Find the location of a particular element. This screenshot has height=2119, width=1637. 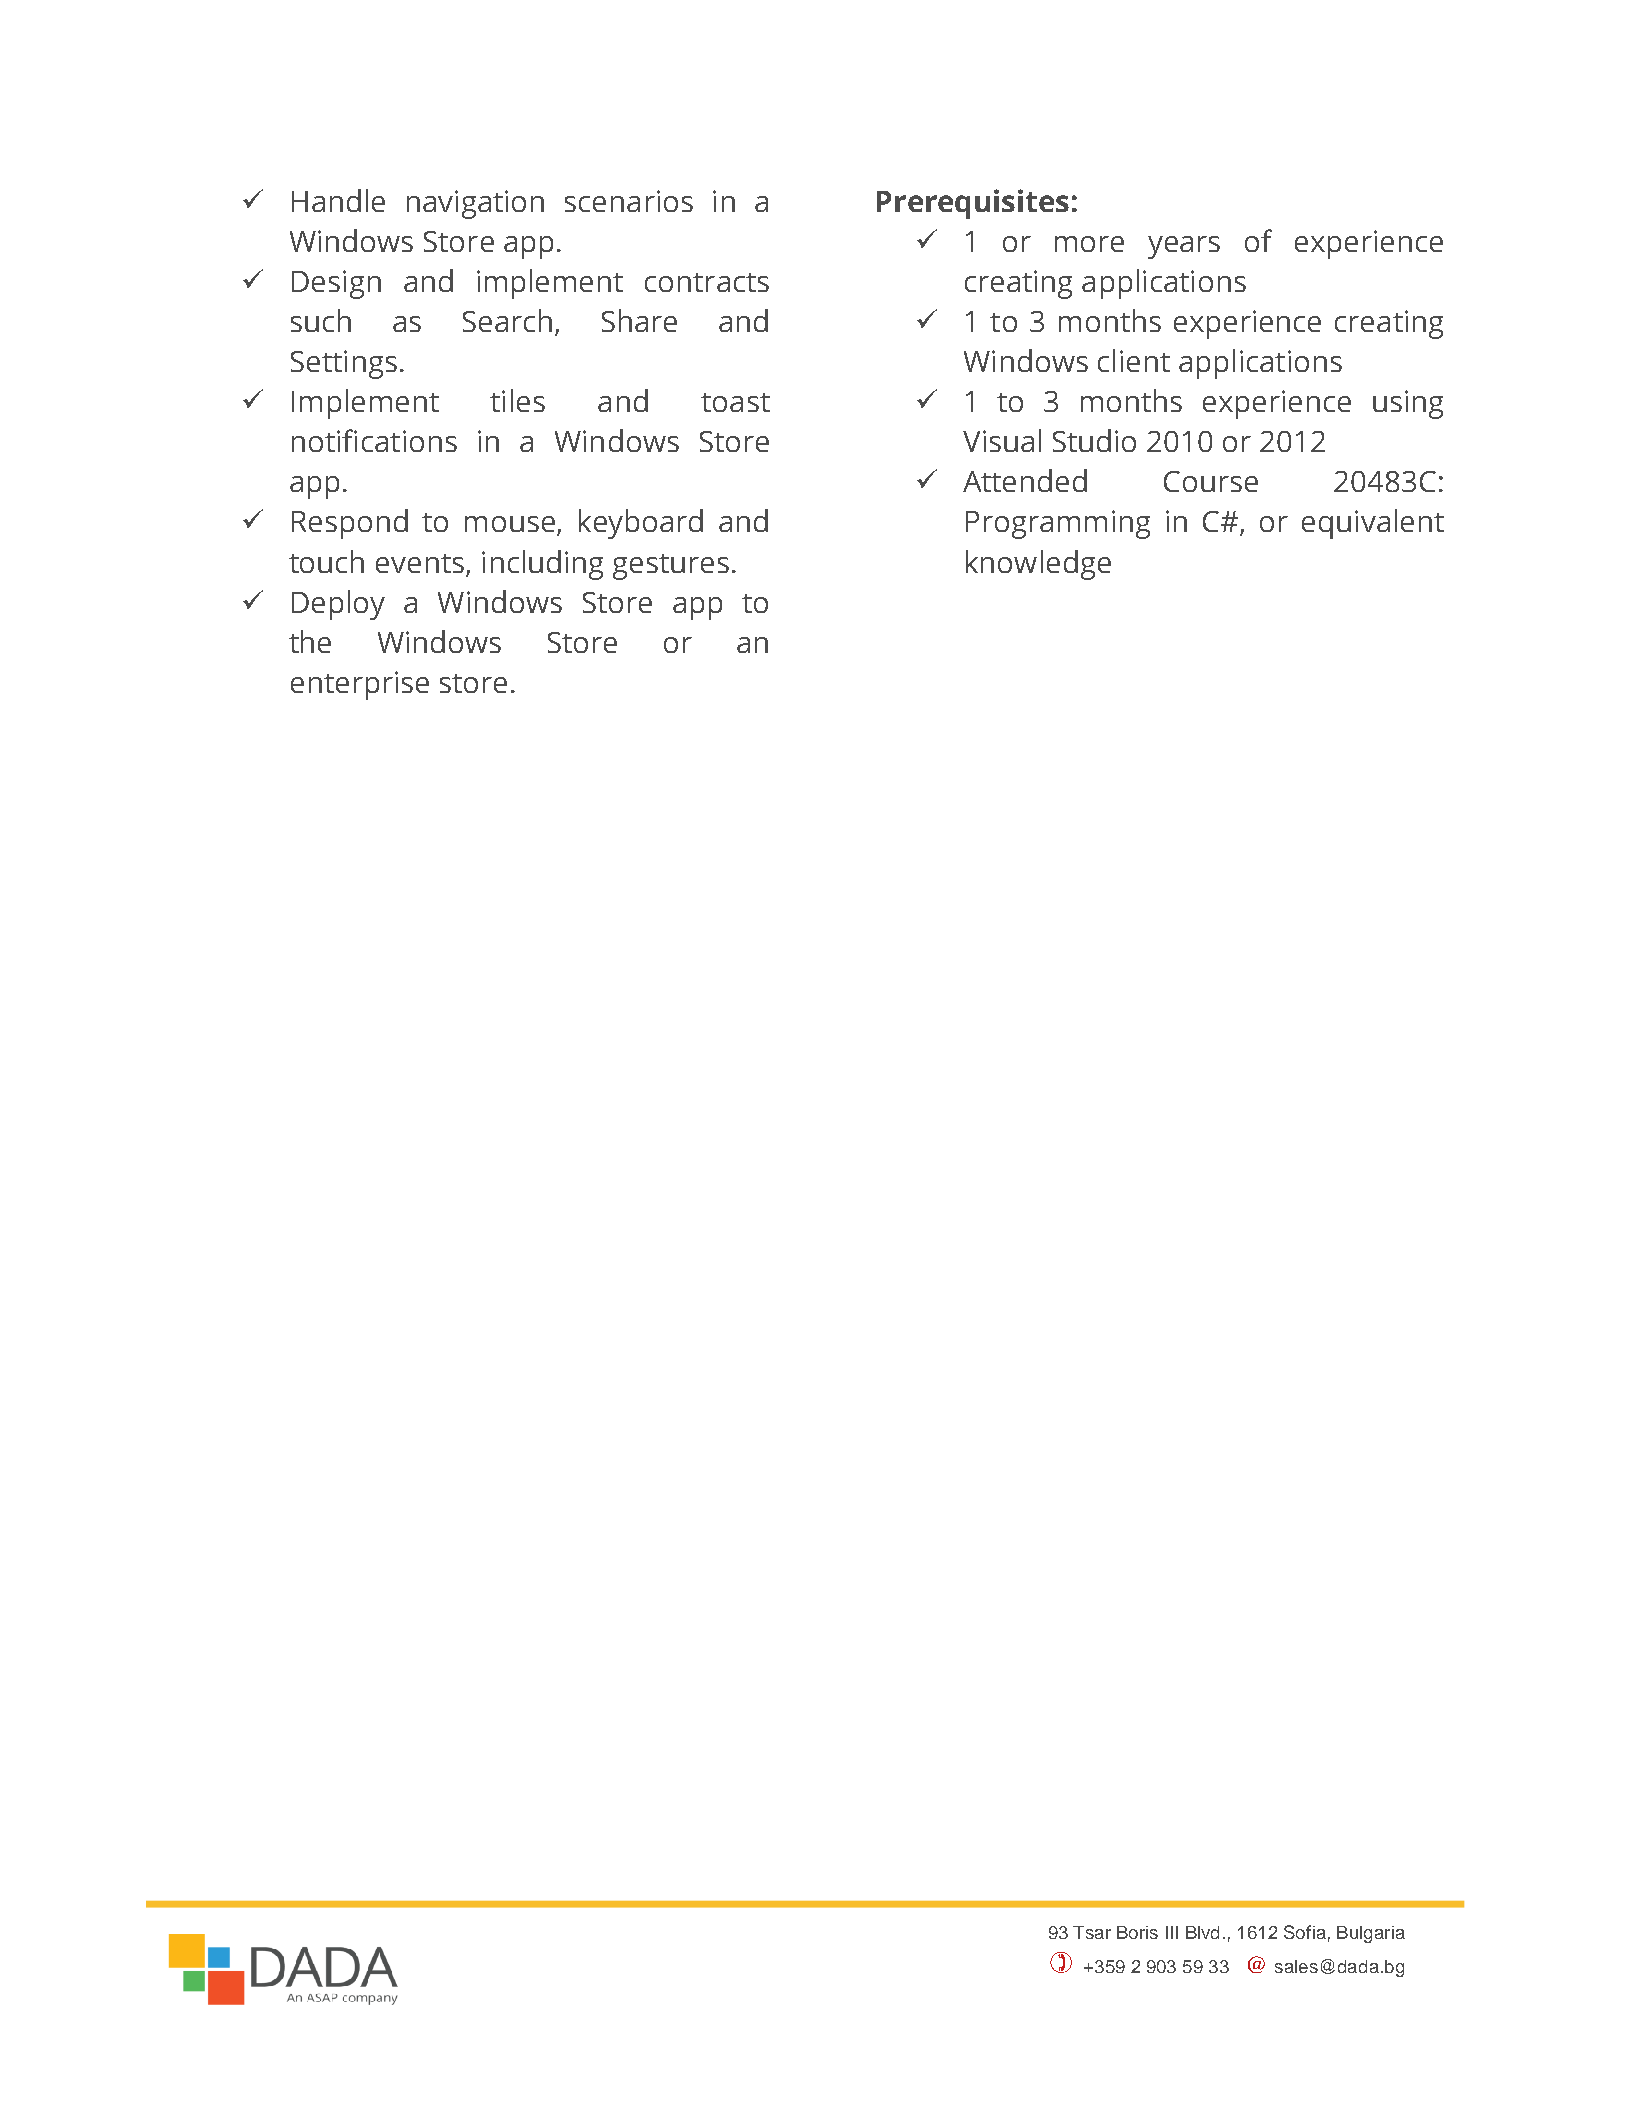

Sofia is located at coordinates (1305, 1932).
